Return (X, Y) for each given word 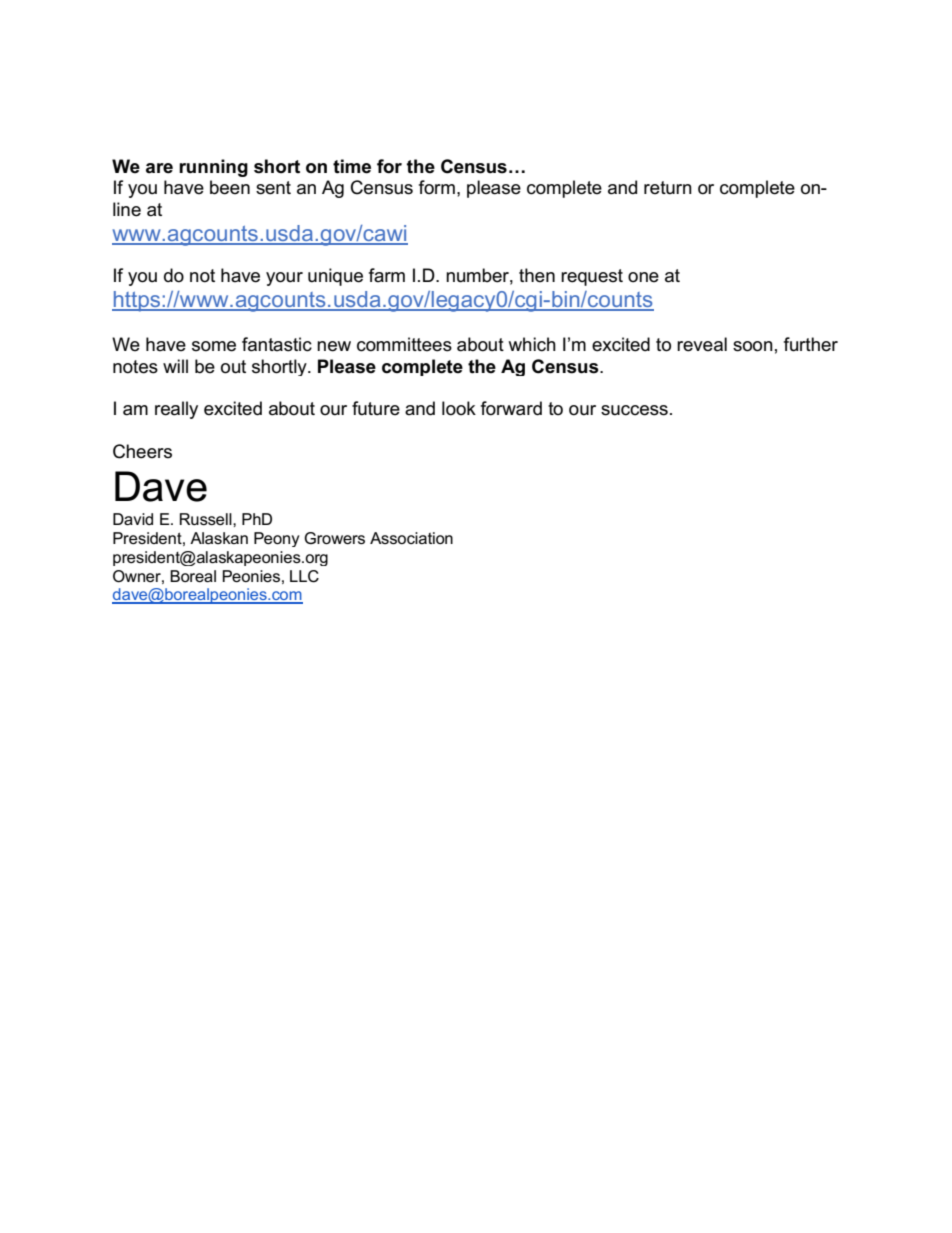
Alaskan (219, 538)
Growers (334, 538)
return (668, 188)
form (437, 187)
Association (411, 538)
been (230, 187)
